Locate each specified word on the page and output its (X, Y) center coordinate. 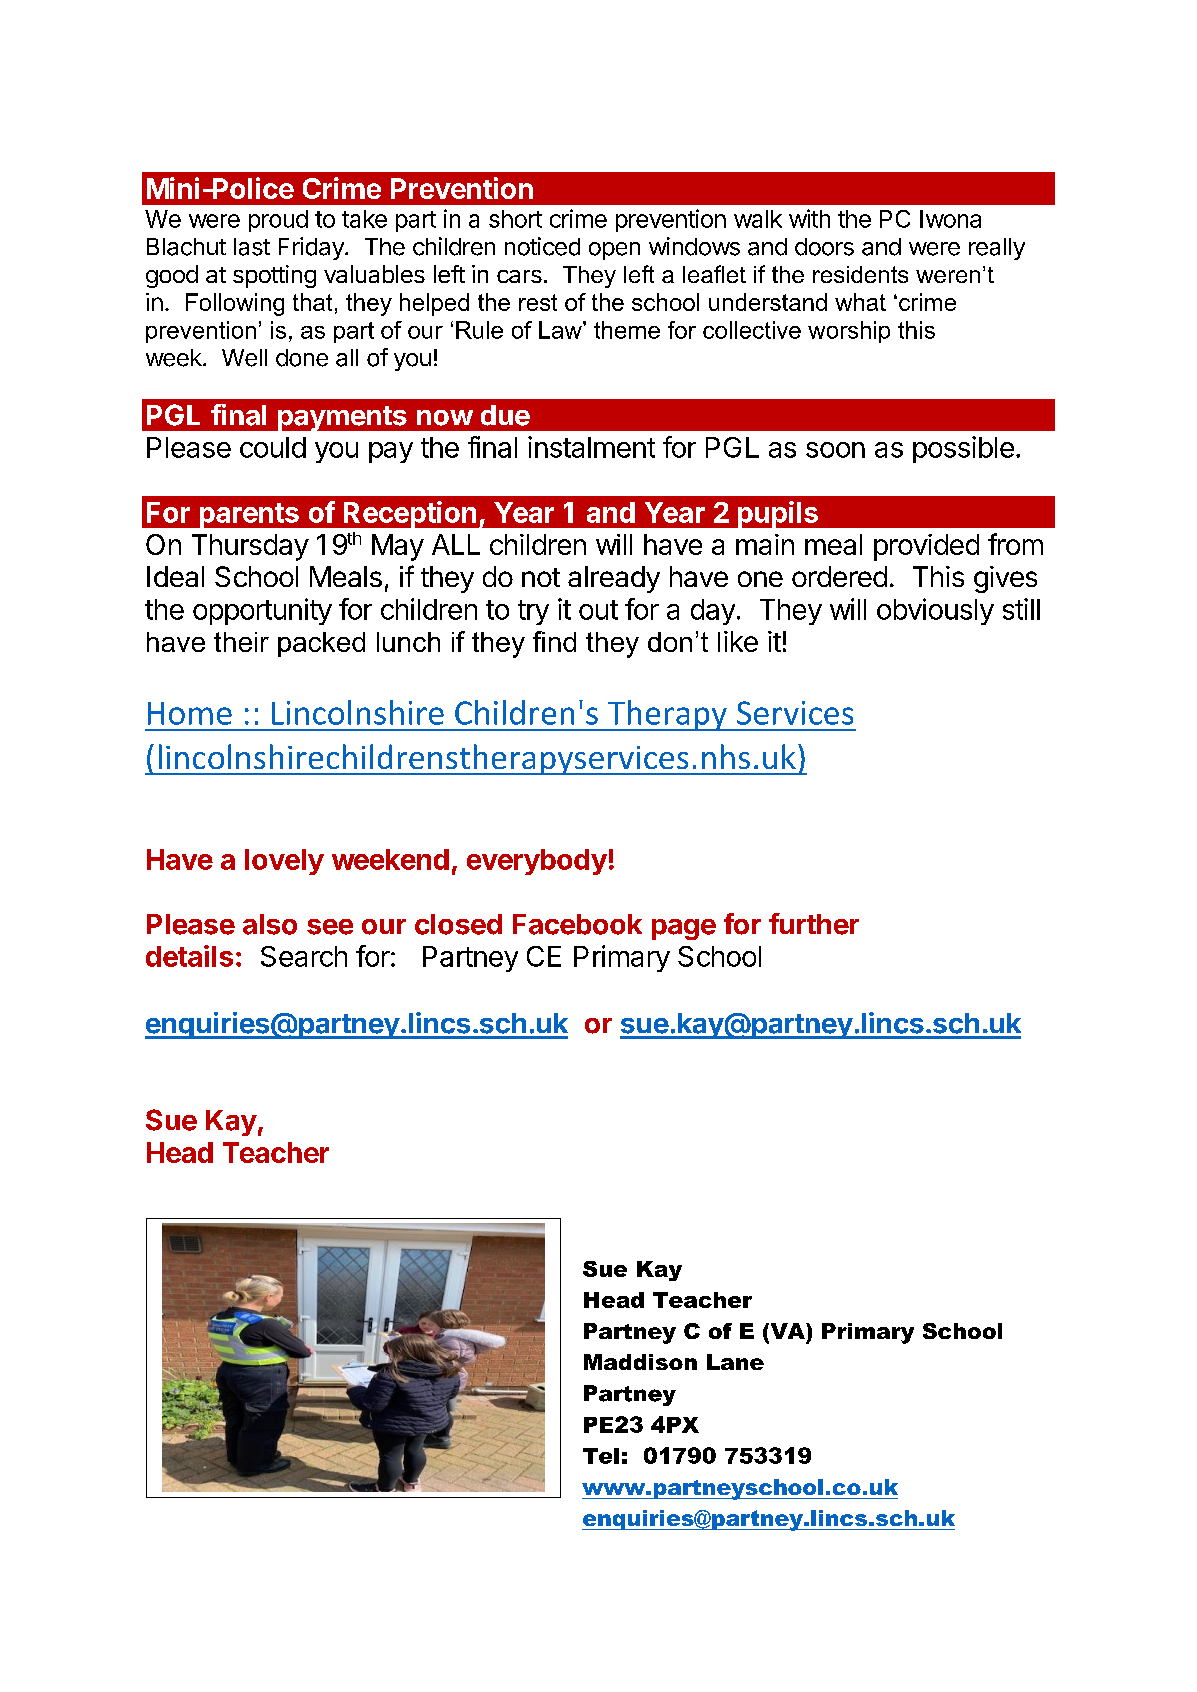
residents (860, 274)
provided (926, 547)
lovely (284, 862)
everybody (537, 862)
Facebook (577, 924)
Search (304, 956)
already (614, 579)
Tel (601, 1456)
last (252, 247)
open (614, 251)
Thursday (250, 547)
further (814, 924)
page (684, 929)
